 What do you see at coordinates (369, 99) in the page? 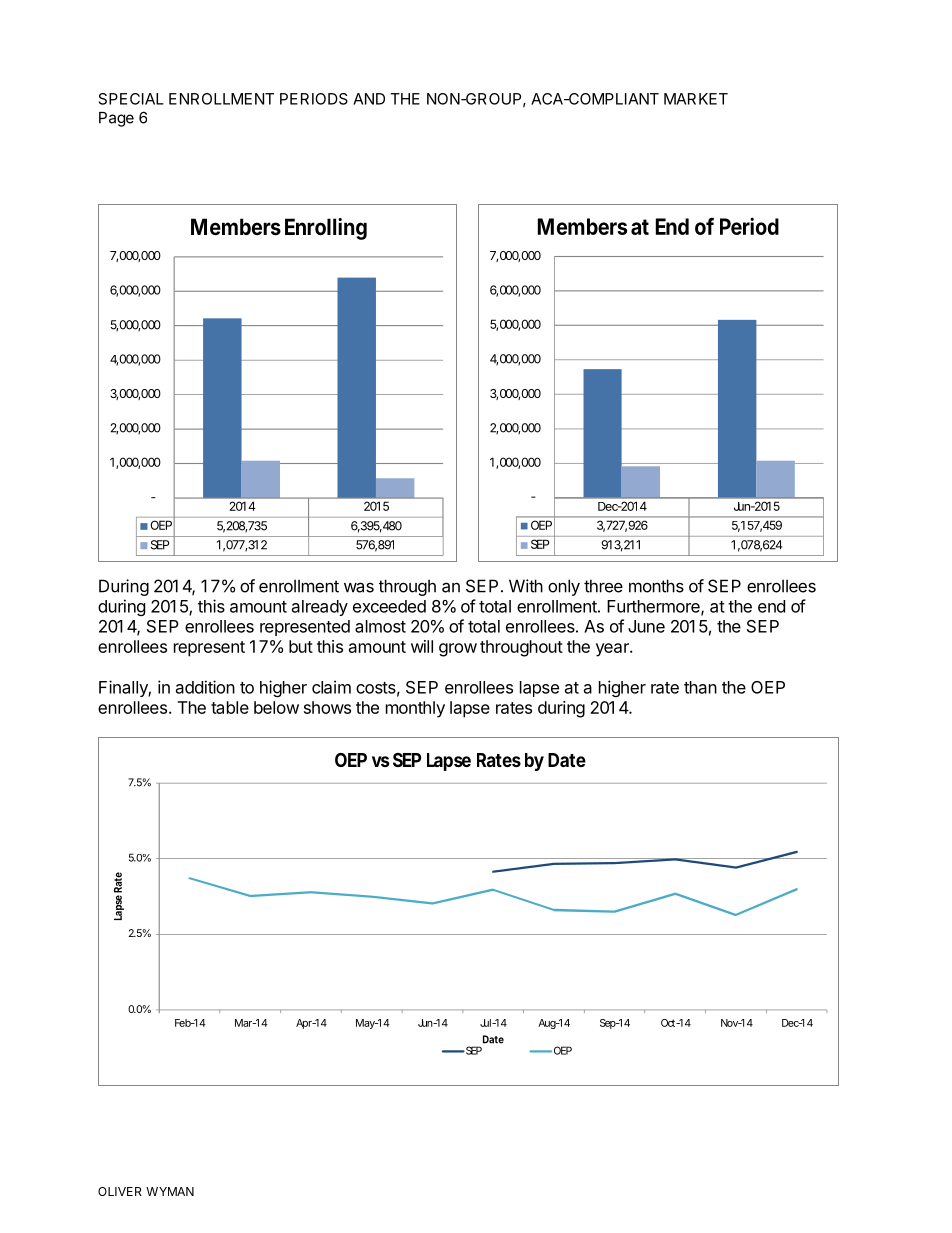
I see `AND` at bounding box center [369, 99].
